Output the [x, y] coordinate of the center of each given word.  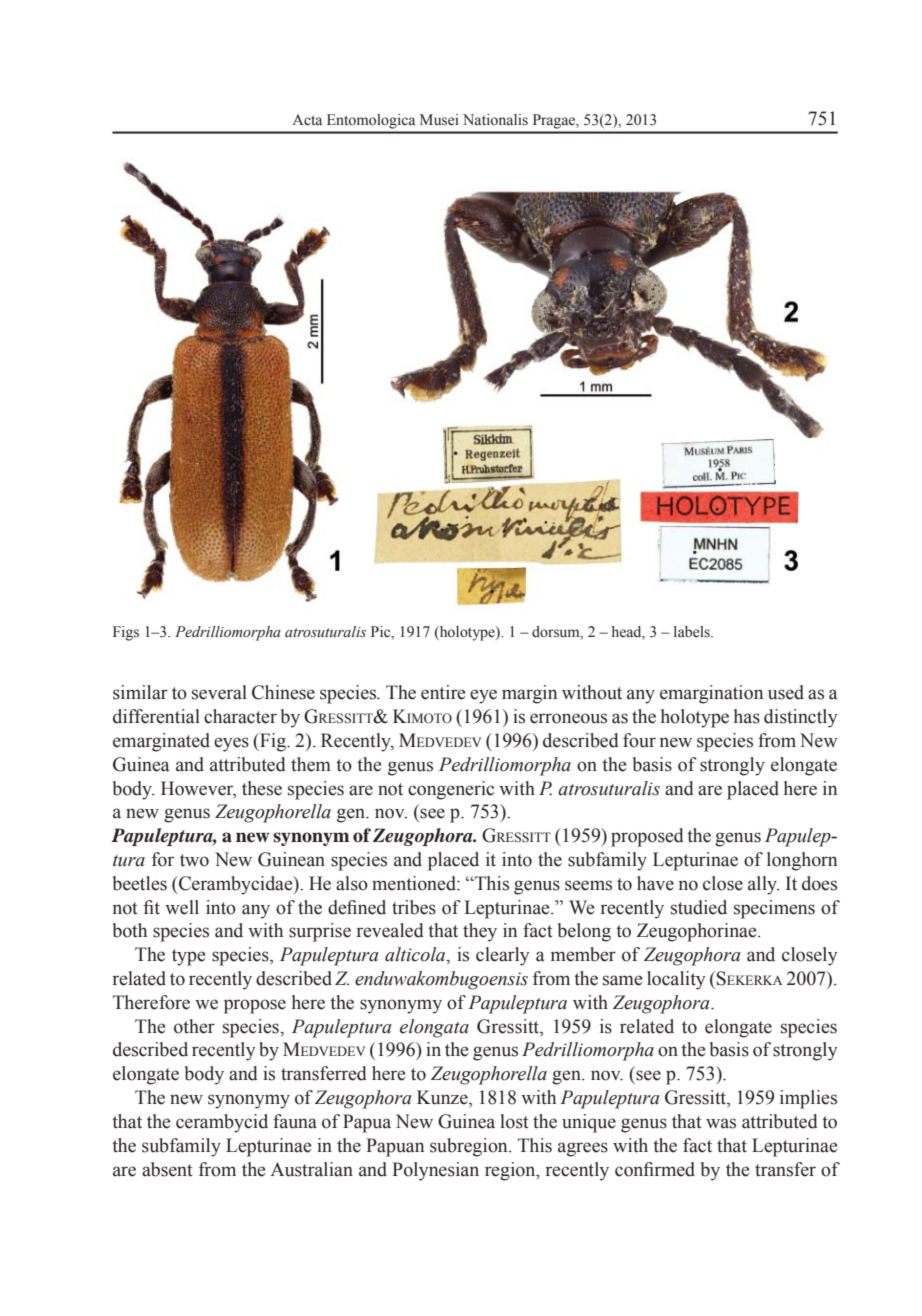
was [721, 1123]
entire [443, 692]
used [786, 692]
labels [693, 632]
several [219, 692]
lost [514, 1121]
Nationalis [495, 120]
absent [167, 1169]
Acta [307, 120]
